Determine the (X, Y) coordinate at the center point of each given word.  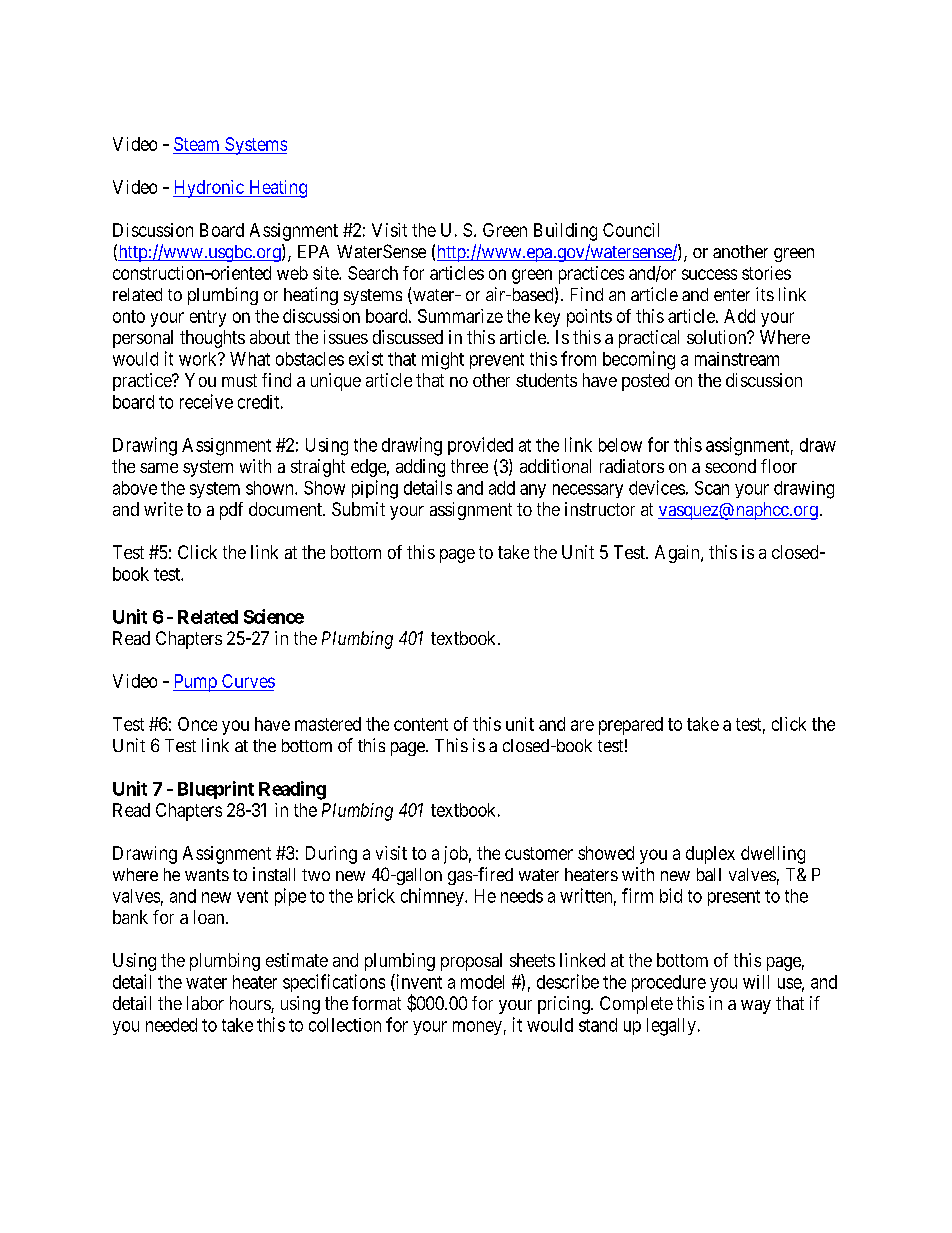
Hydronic (209, 189)
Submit (358, 509)
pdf (231, 511)
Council (631, 230)
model (482, 982)
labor (205, 1003)
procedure (669, 983)
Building (565, 232)
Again (678, 554)
